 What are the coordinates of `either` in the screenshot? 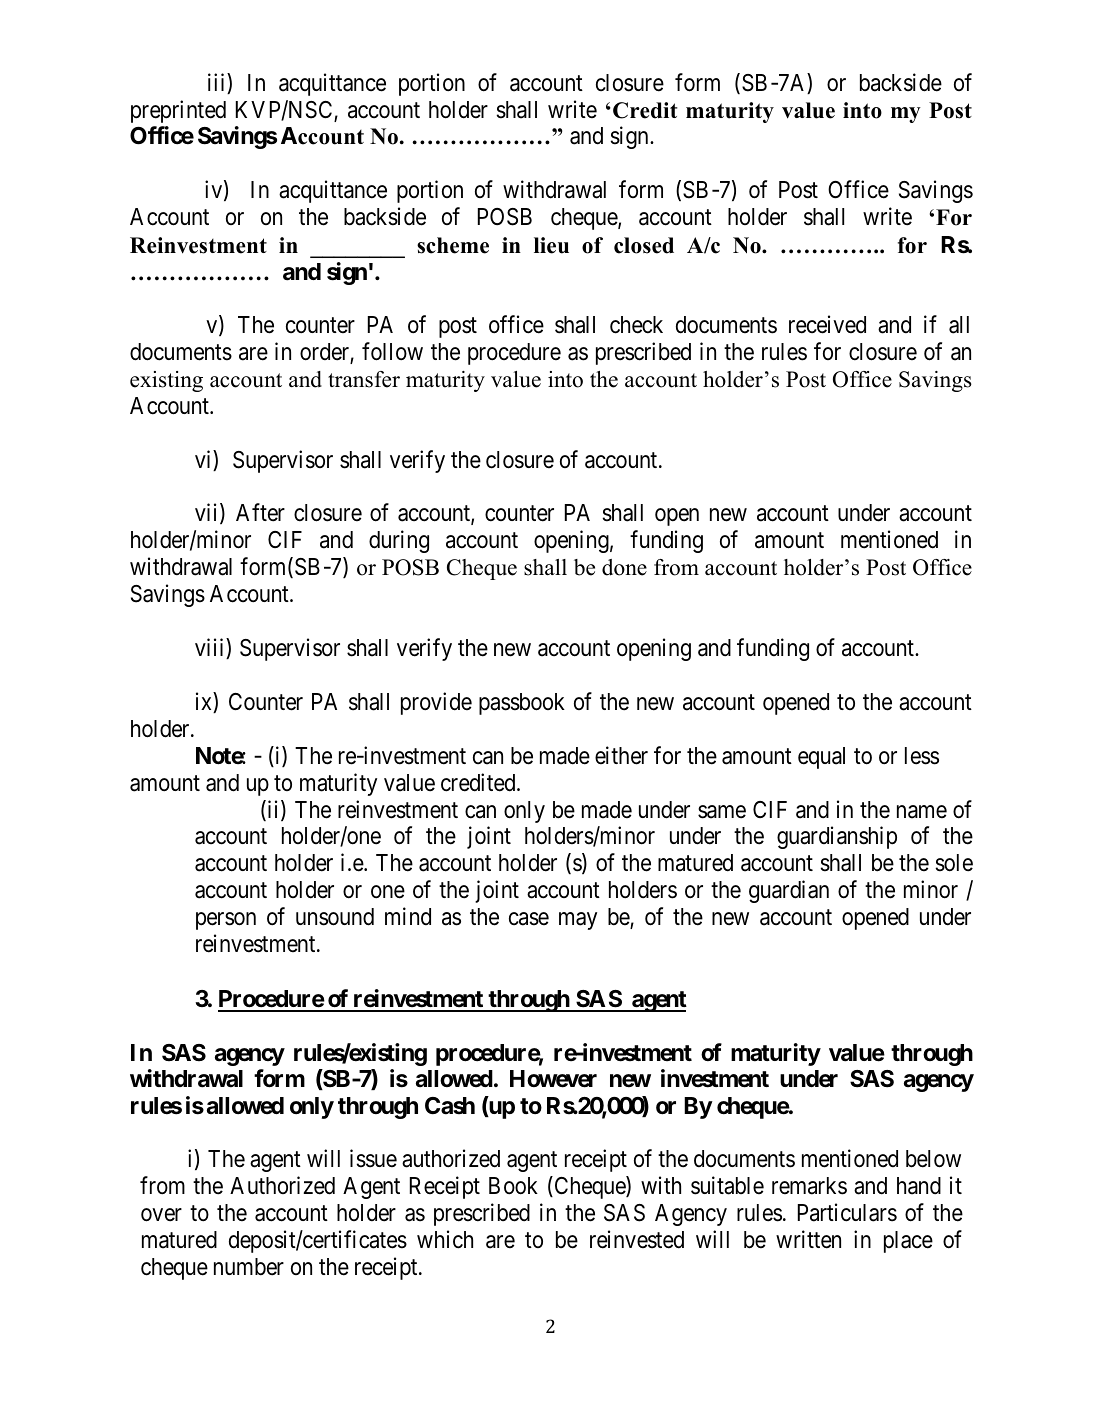 It's located at (621, 755).
